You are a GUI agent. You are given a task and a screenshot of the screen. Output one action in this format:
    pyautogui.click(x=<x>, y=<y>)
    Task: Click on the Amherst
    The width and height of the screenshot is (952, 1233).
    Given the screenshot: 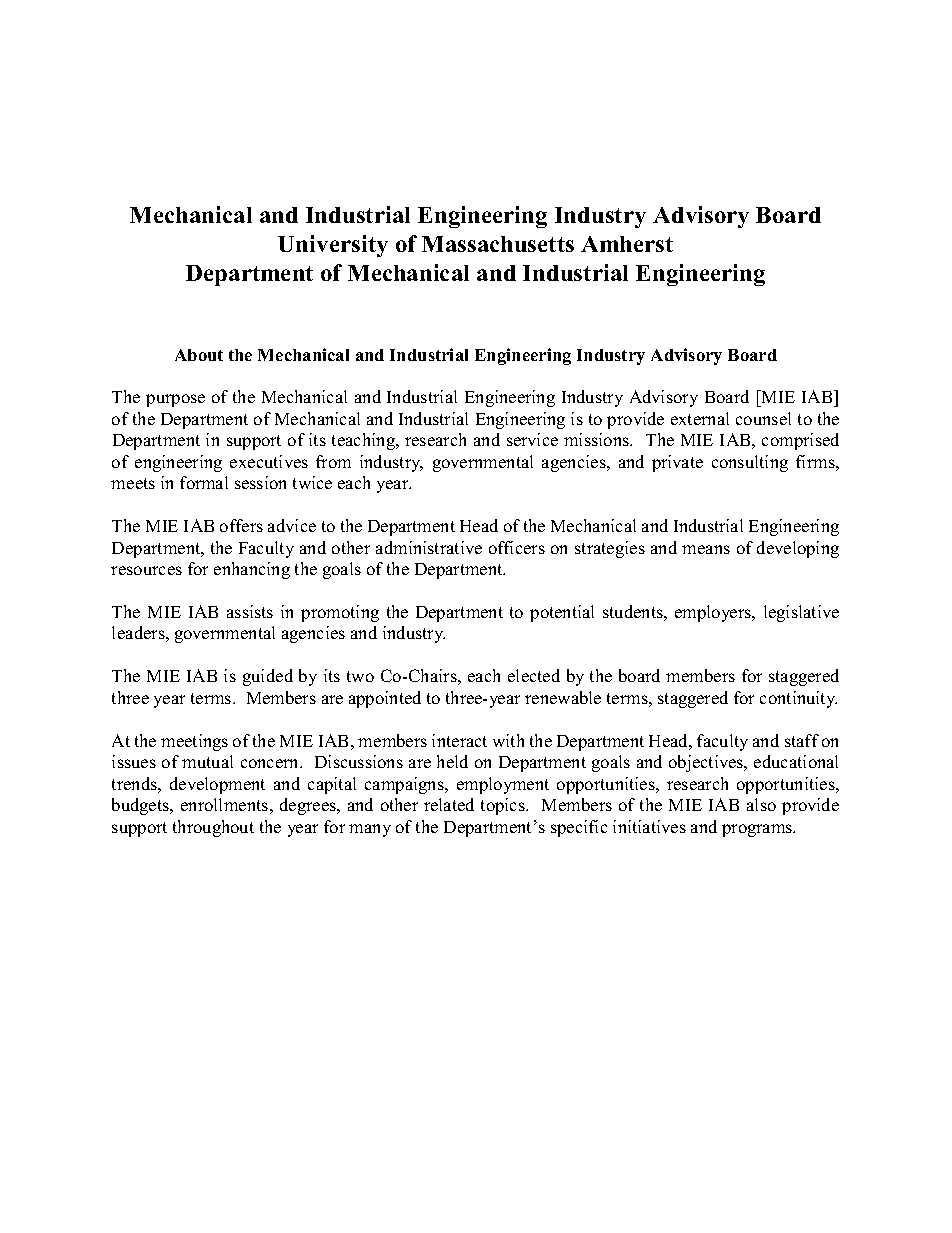 What is the action you would take?
    pyautogui.click(x=627, y=244)
